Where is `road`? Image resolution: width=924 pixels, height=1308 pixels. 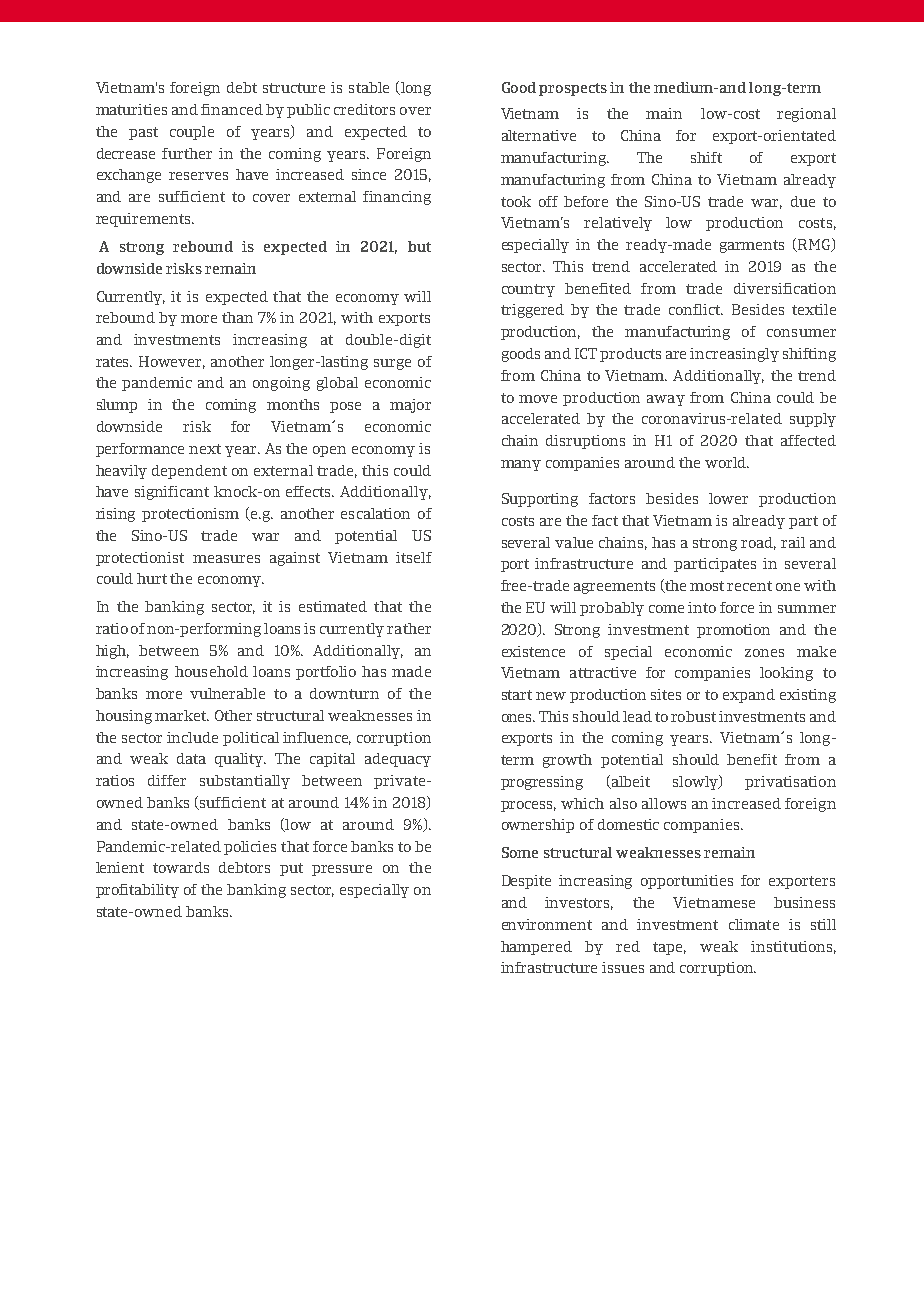 road is located at coordinates (758, 543).
